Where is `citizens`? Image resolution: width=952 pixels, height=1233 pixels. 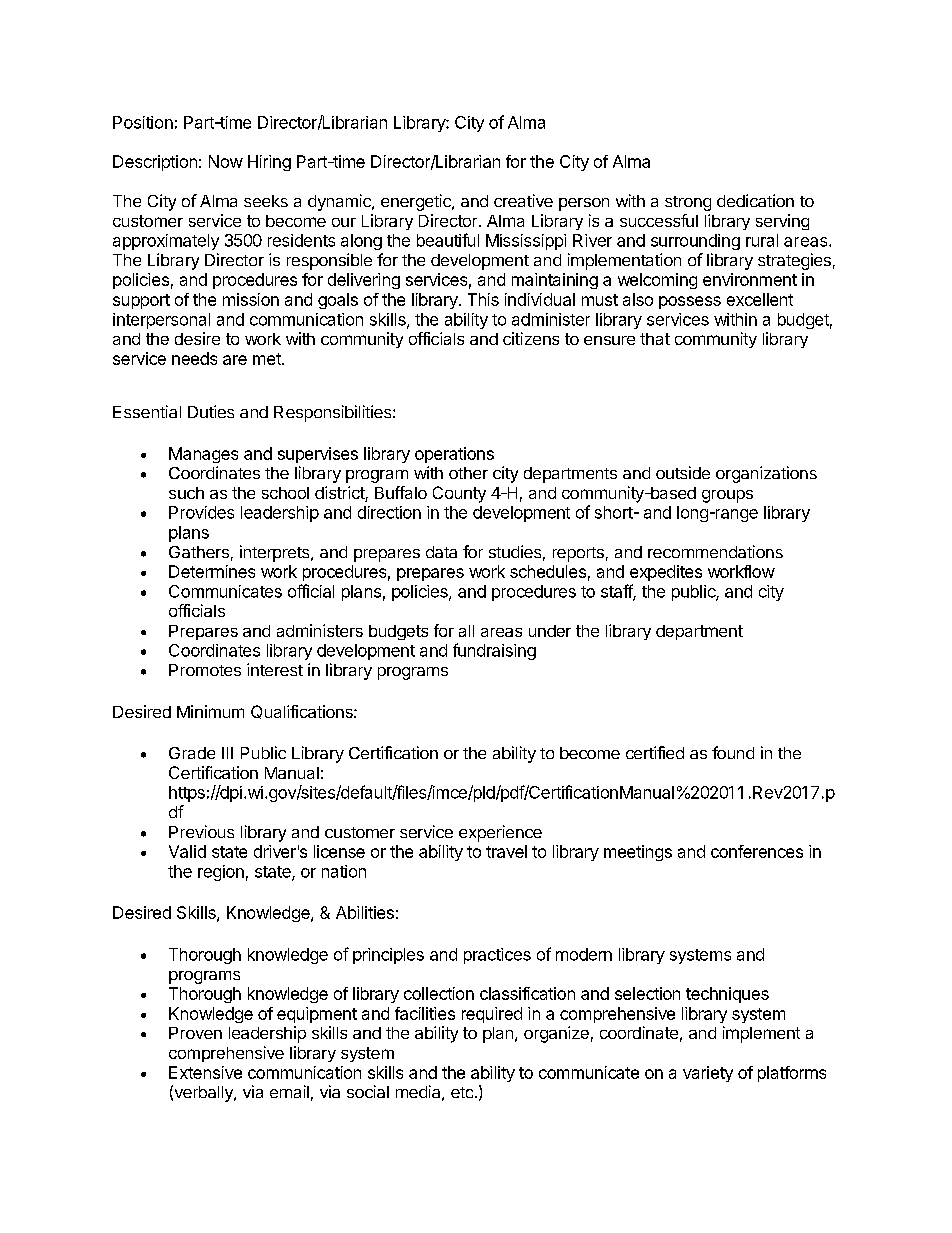
citizens is located at coordinates (531, 338).
